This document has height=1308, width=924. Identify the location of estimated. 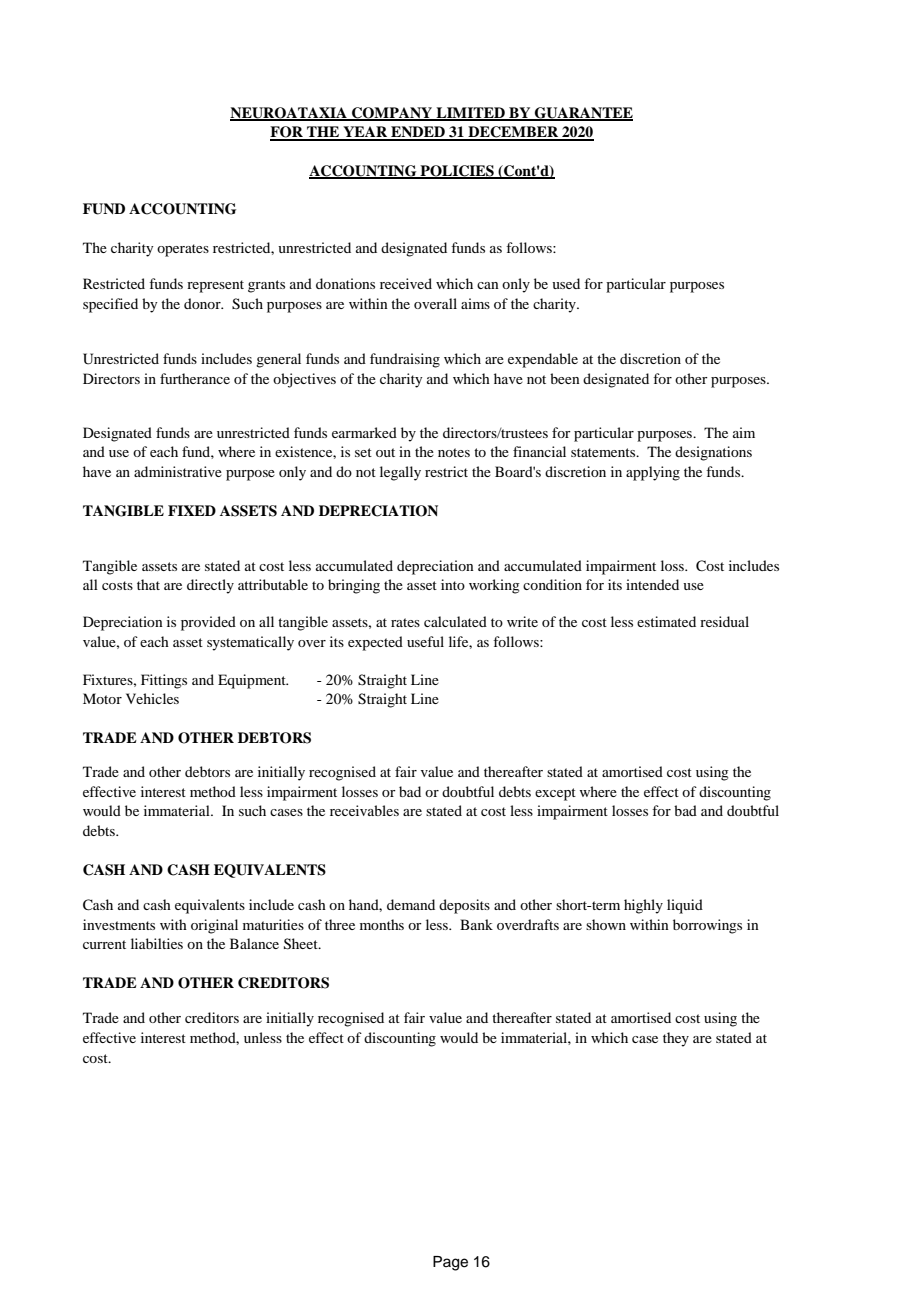
(666, 621).
